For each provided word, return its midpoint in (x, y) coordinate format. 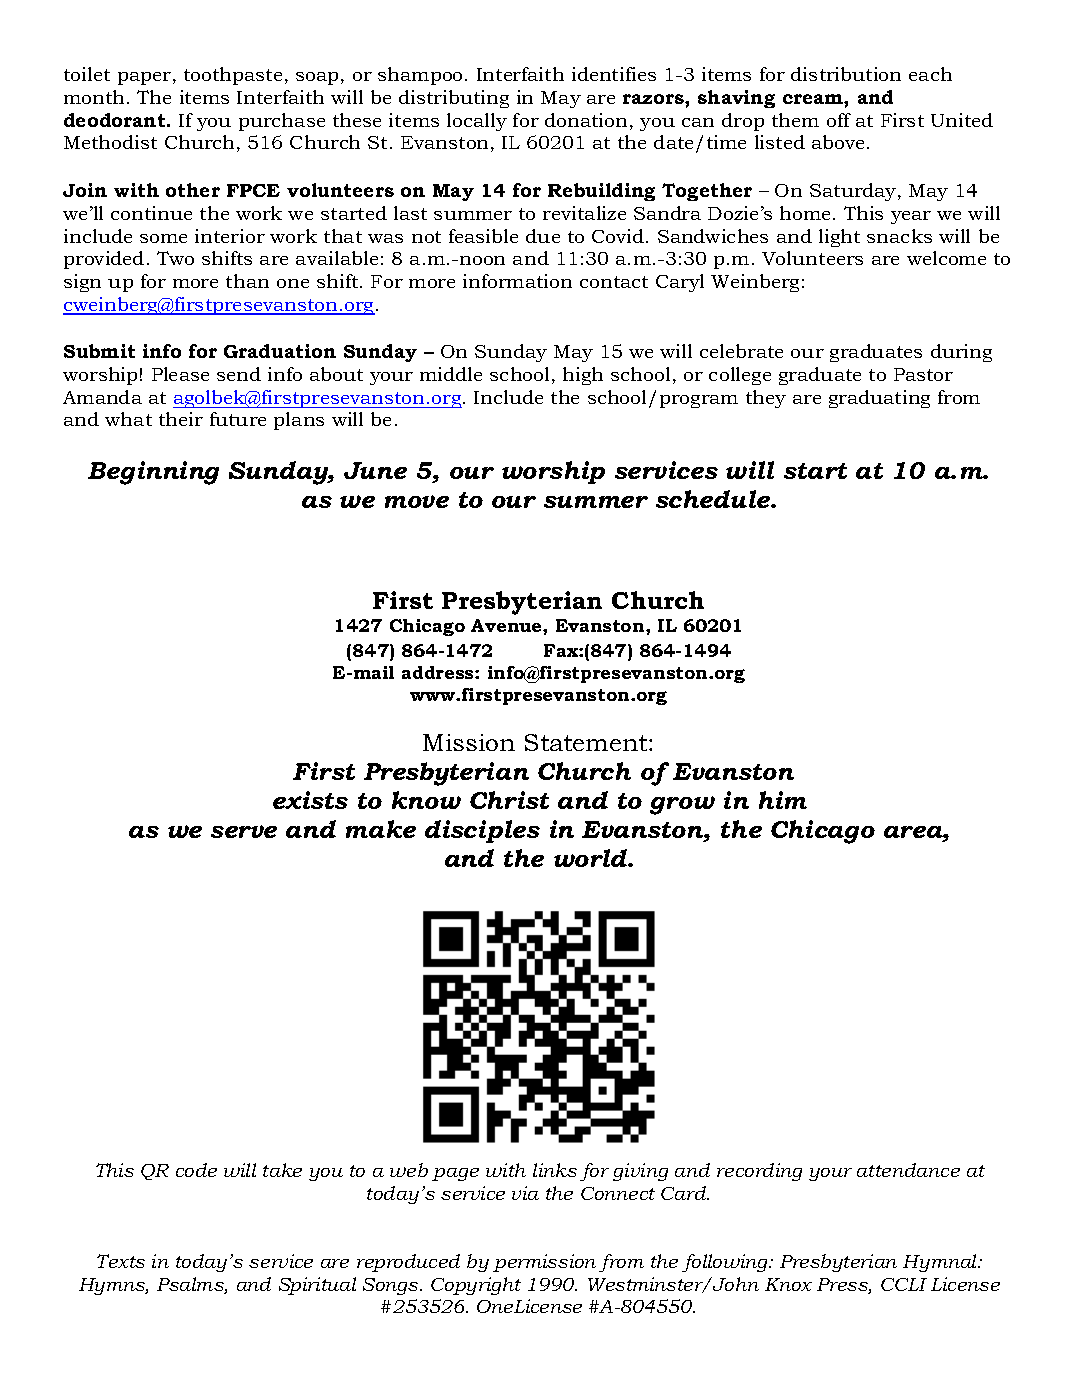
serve (244, 831)
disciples (482, 831)
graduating (879, 399)
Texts (121, 1261)
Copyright (476, 1286)
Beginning (153, 473)
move (417, 501)
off (839, 120)
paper (144, 78)
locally (477, 122)
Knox (788, 1284)
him (783, 800)
